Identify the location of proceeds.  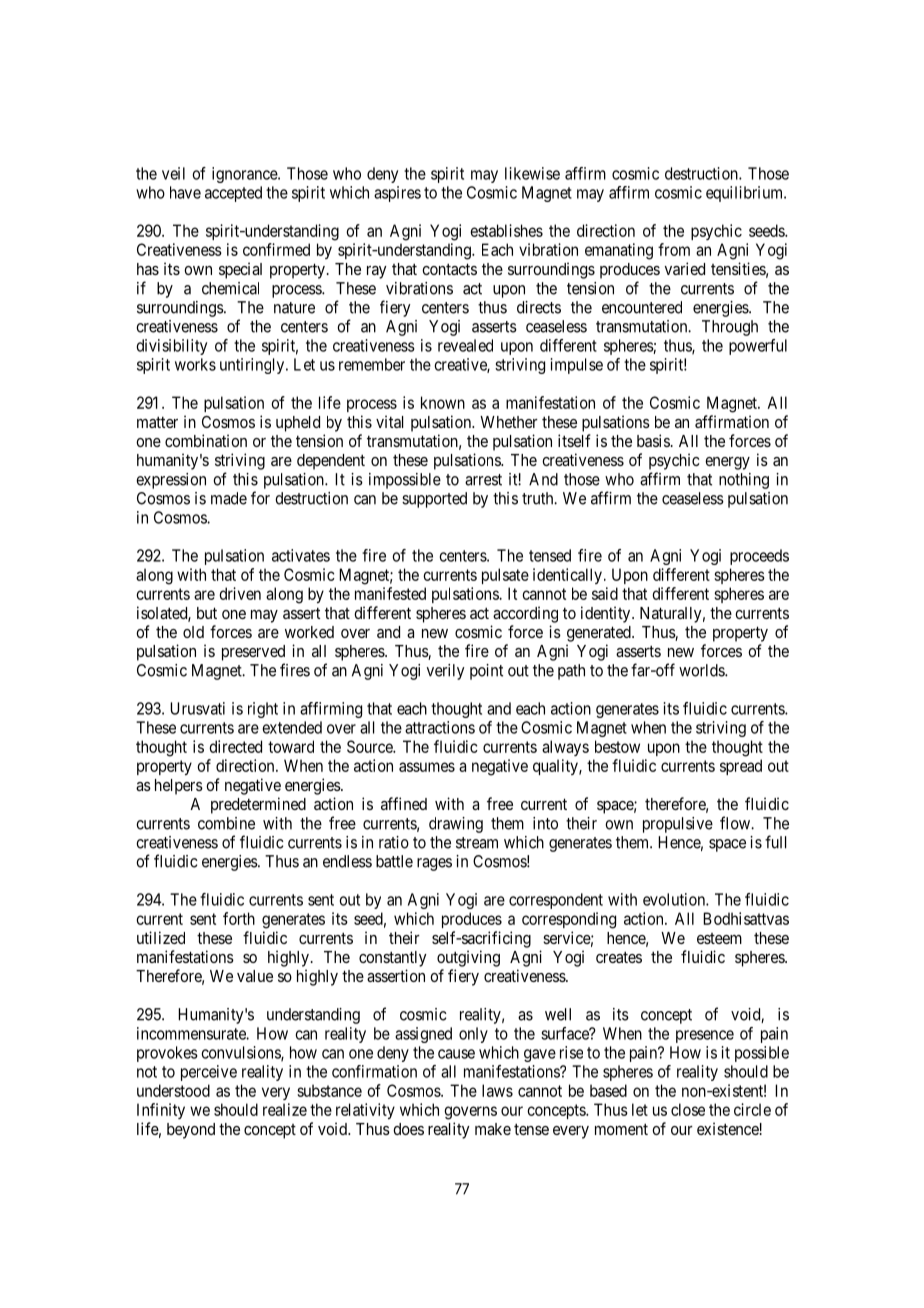
(759, 557).
